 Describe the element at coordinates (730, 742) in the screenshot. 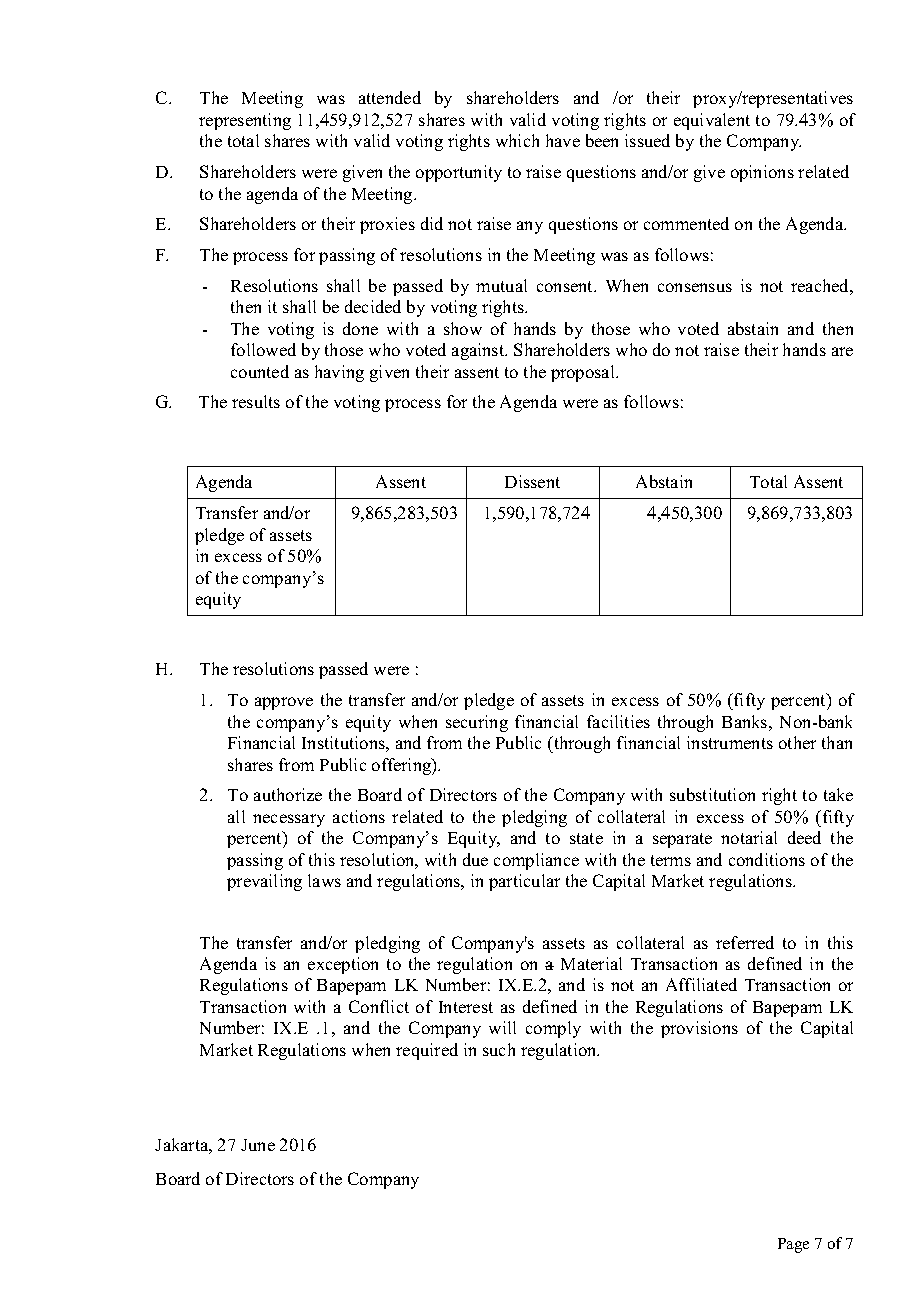

I see `instruments` at that location.
